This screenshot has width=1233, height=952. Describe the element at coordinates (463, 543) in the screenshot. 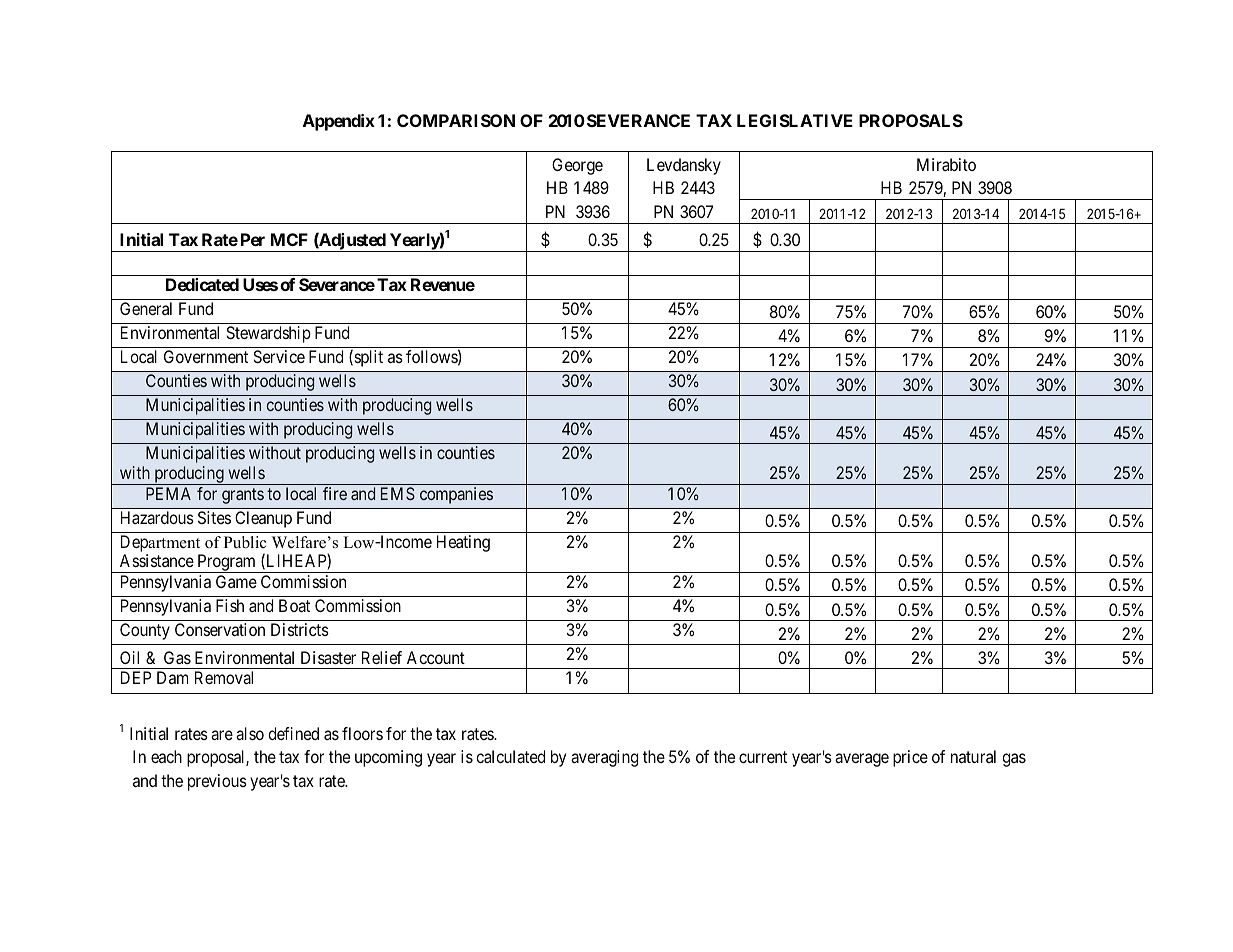

I see `Heating` at that location.
